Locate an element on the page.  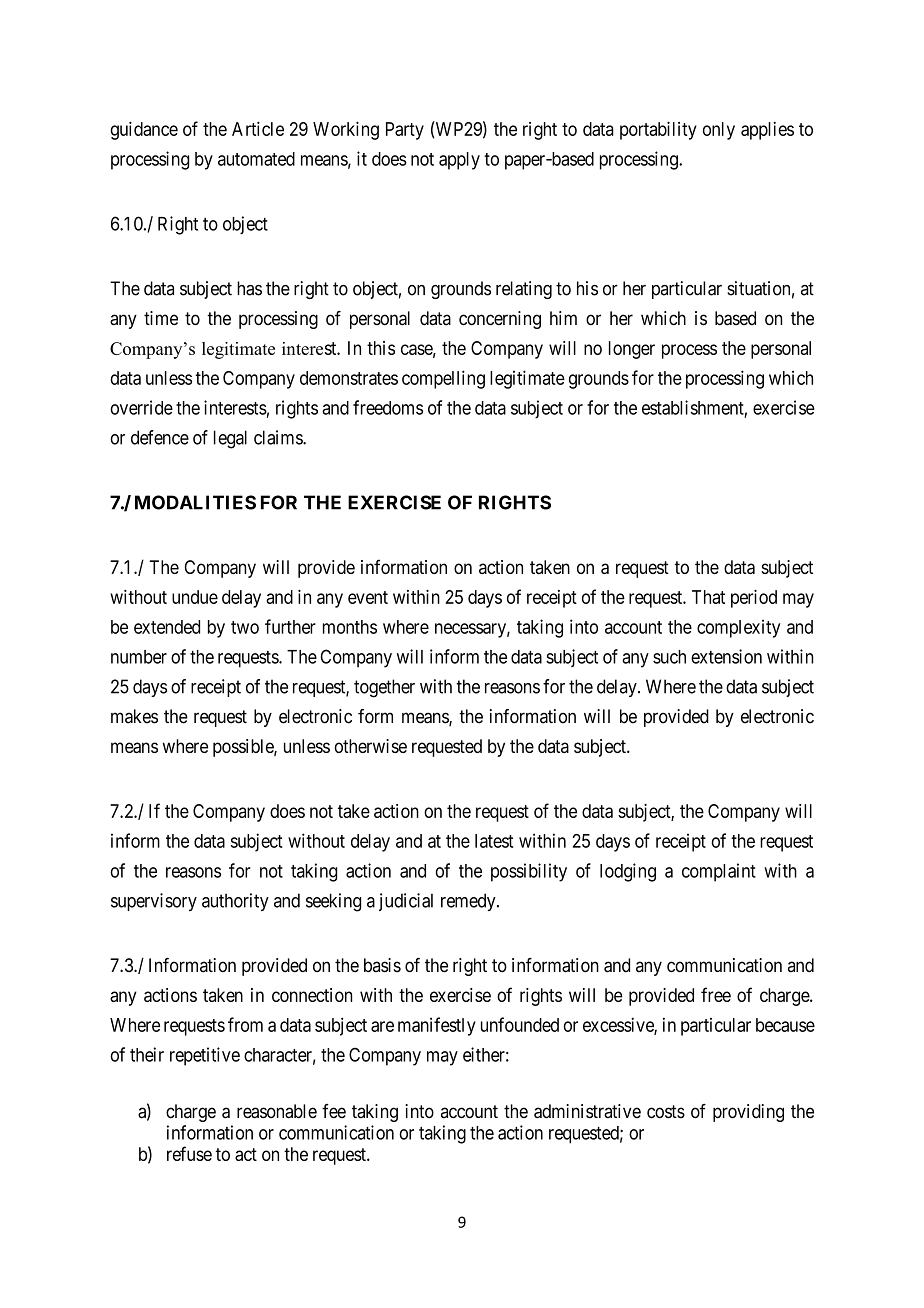
authority is located at coordinates (235, 902).
